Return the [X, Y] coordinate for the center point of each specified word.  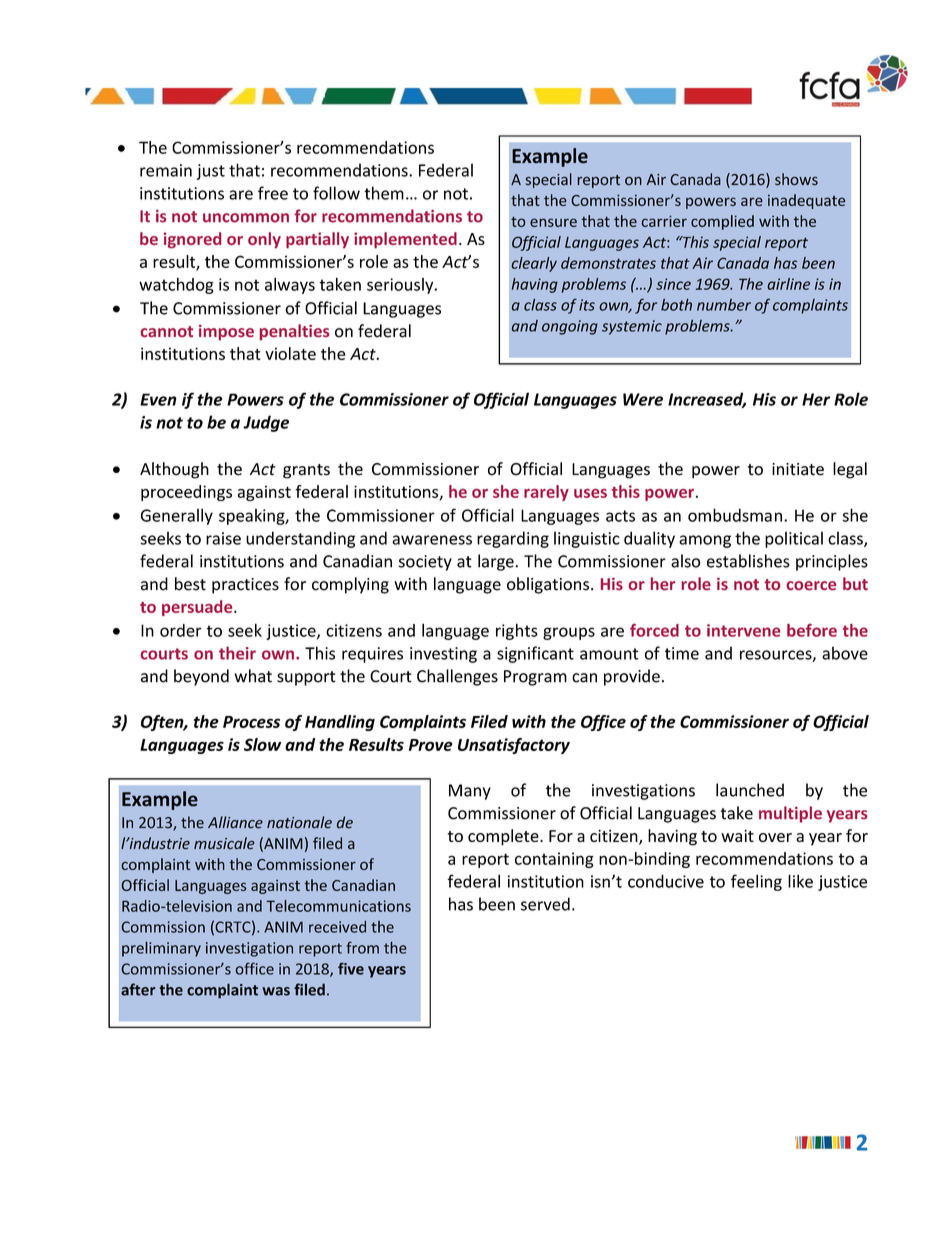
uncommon [246, 218]
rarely [546, 493]
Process [251, 722]
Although [174, 470]
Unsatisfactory [514, 746]
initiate [798, 469]
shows [796, 179]
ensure [553, 222]
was [276, 991]
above [845, 653]
